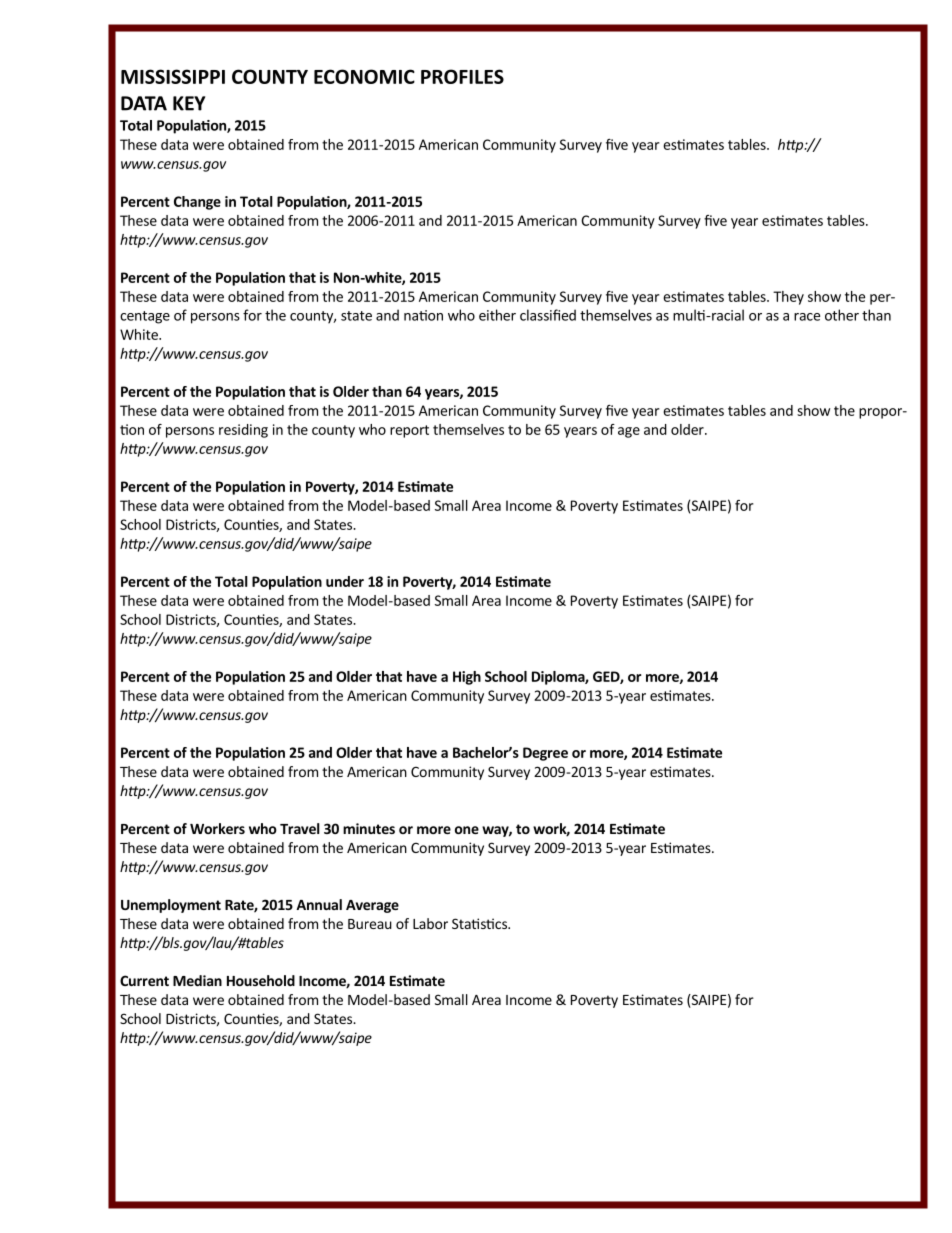 The width and height of the screenshot is (952, 1233). Describe the element at coordinates (545, 754) in the screenshot. I see `Degree` at that location.
